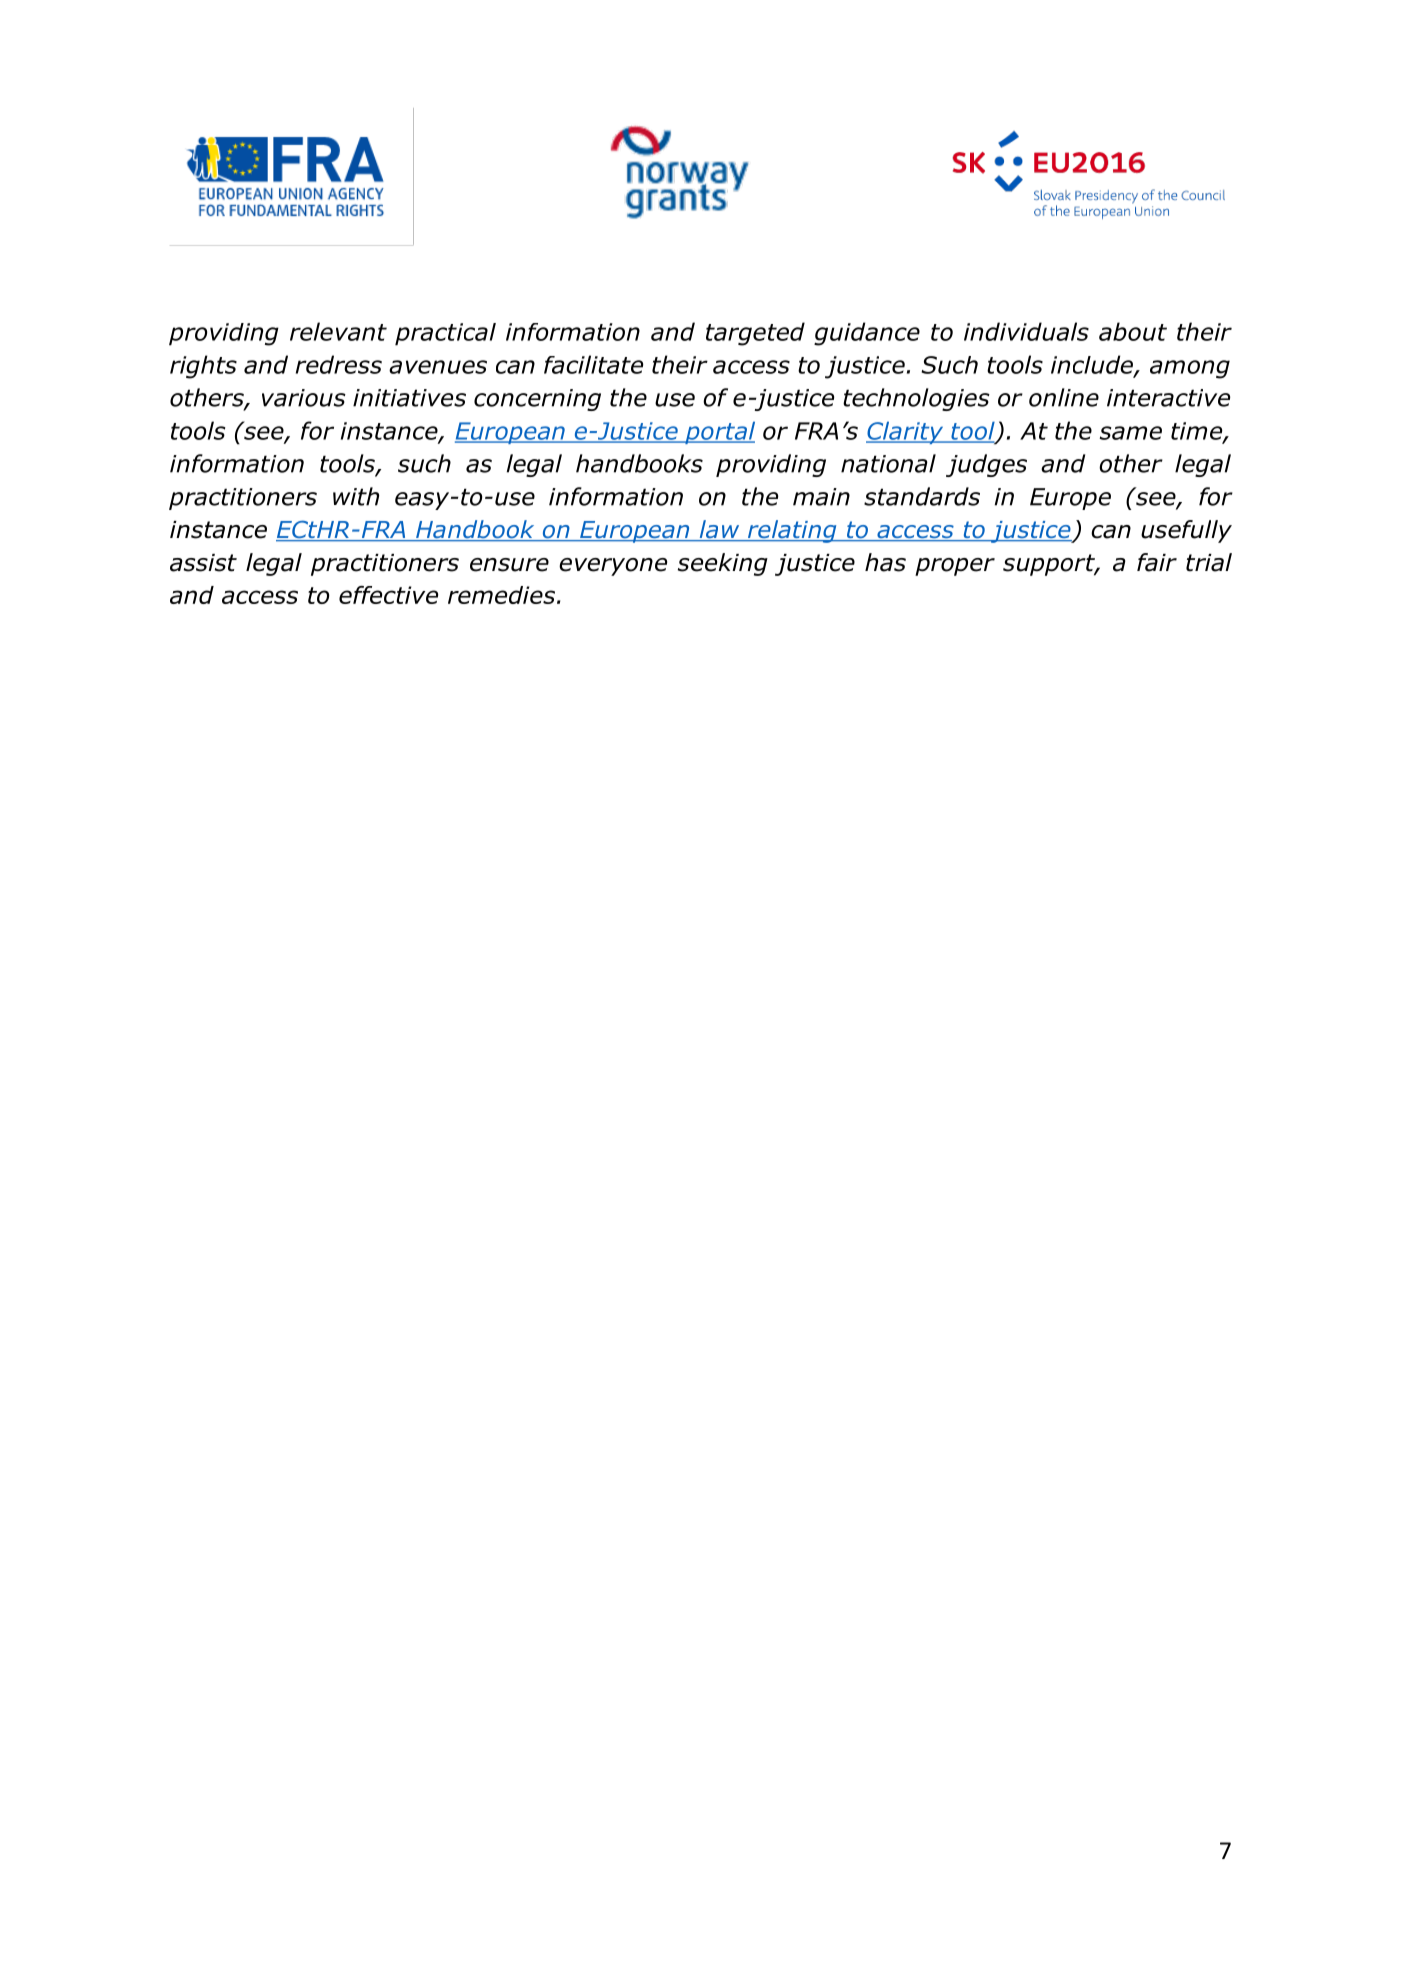 The height and width of the screenshot is (1981, 1401). I want to click on fair, so click(1157, 562).
